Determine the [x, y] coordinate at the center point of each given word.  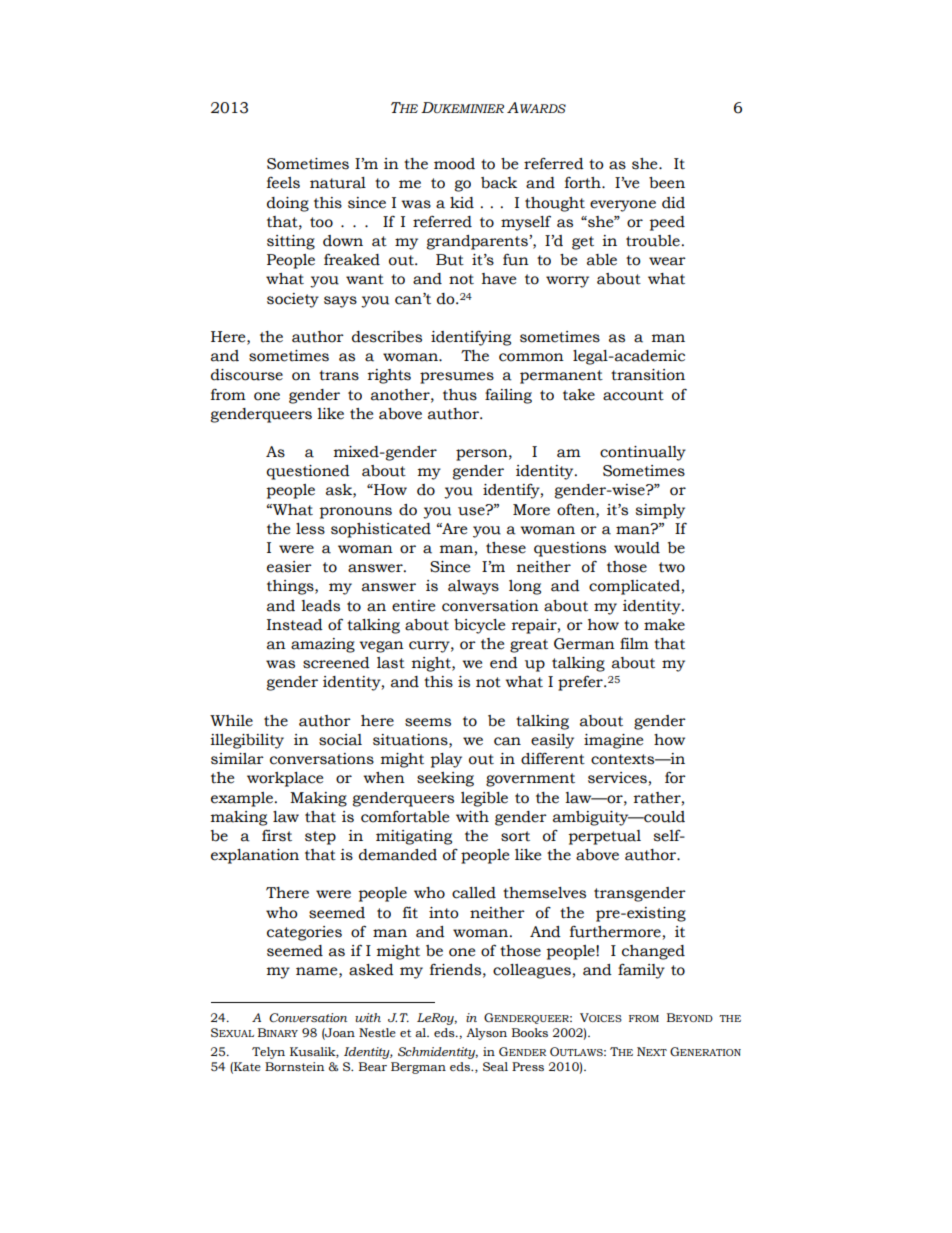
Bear [373, 1066]
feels [283, 183]
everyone [623, 206]
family [641, 971]
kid [462, 203]
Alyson [486, 1034]
